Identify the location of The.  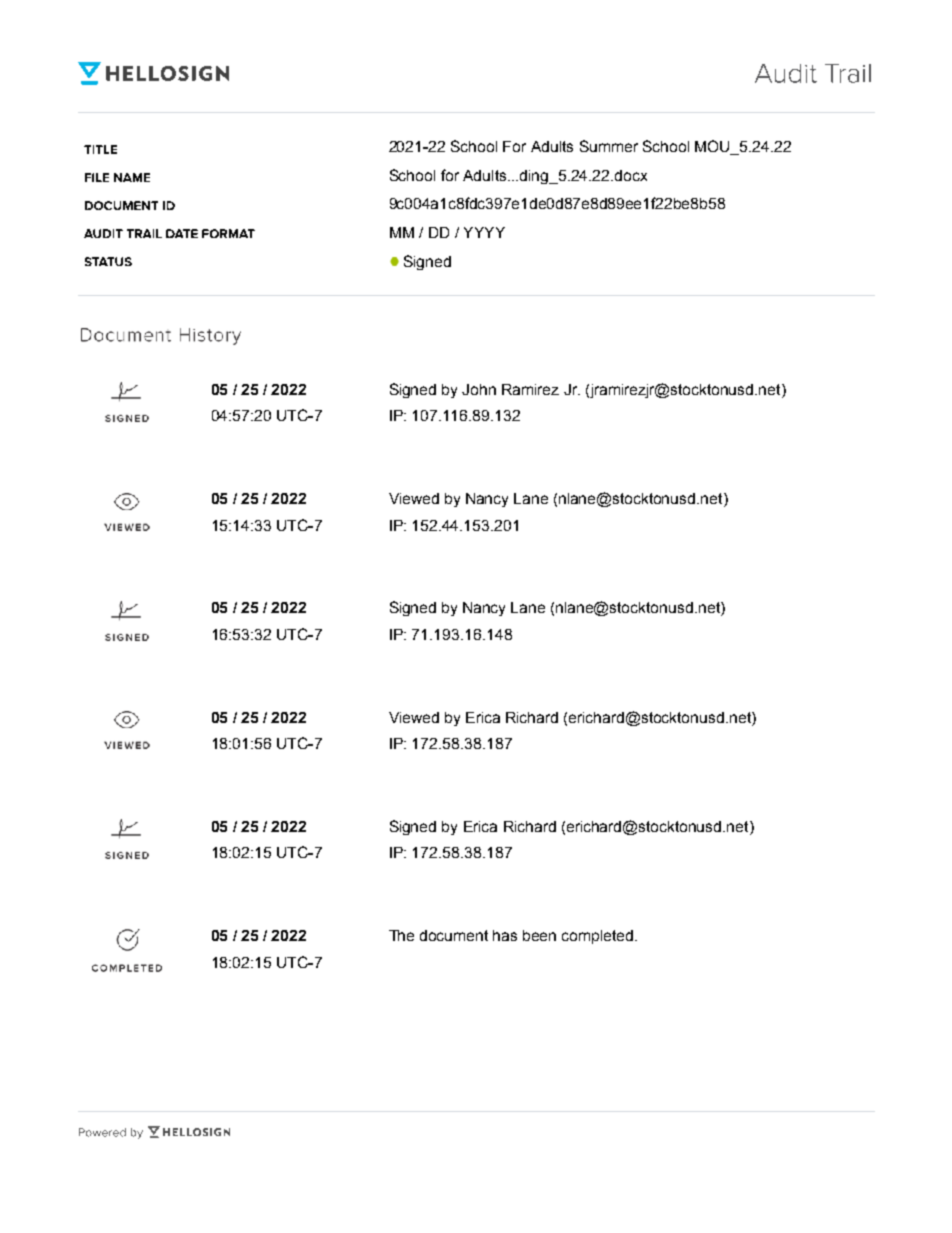
(401, 935).
